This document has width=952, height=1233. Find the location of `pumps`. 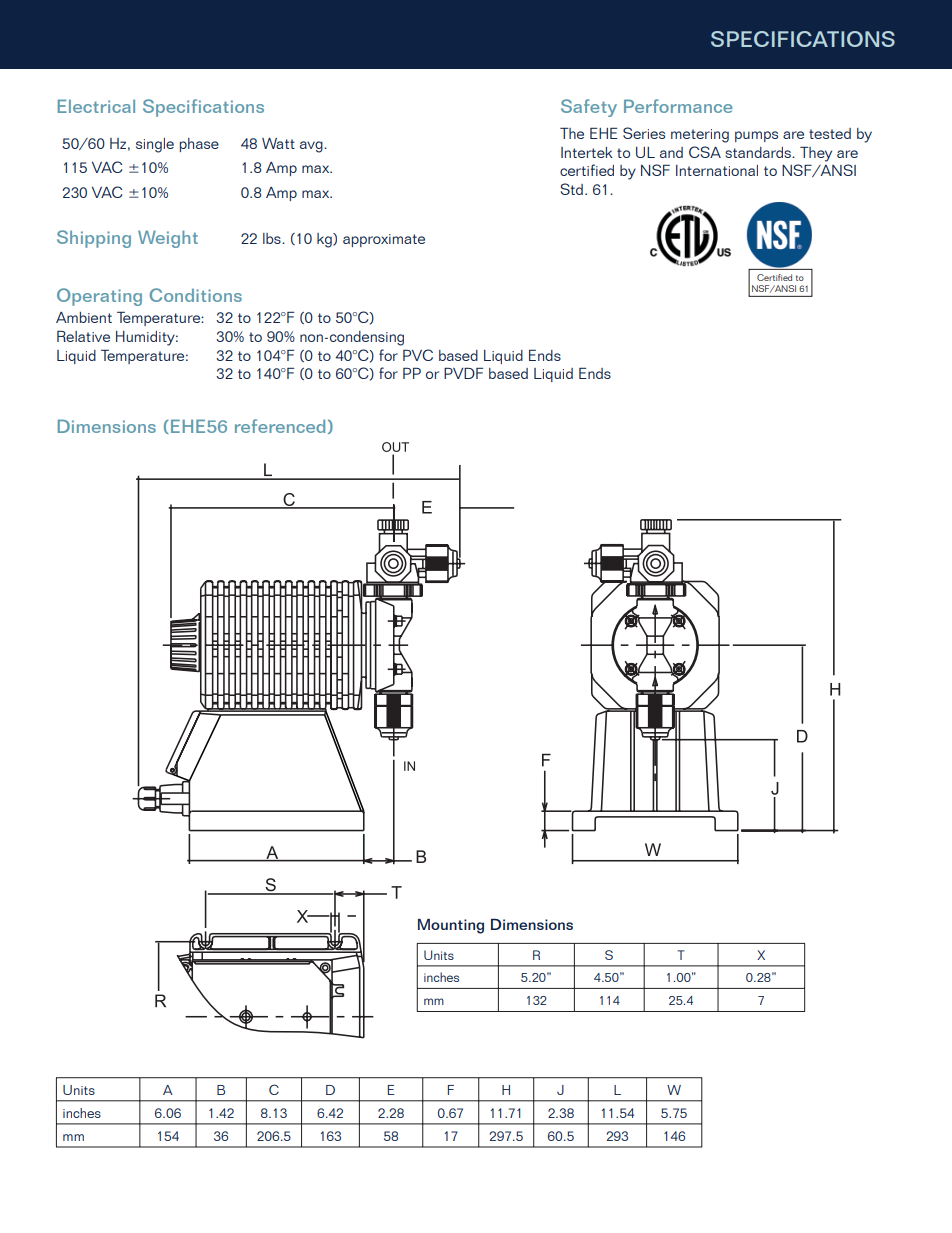

pumps is located at coordinates (756, 136).
